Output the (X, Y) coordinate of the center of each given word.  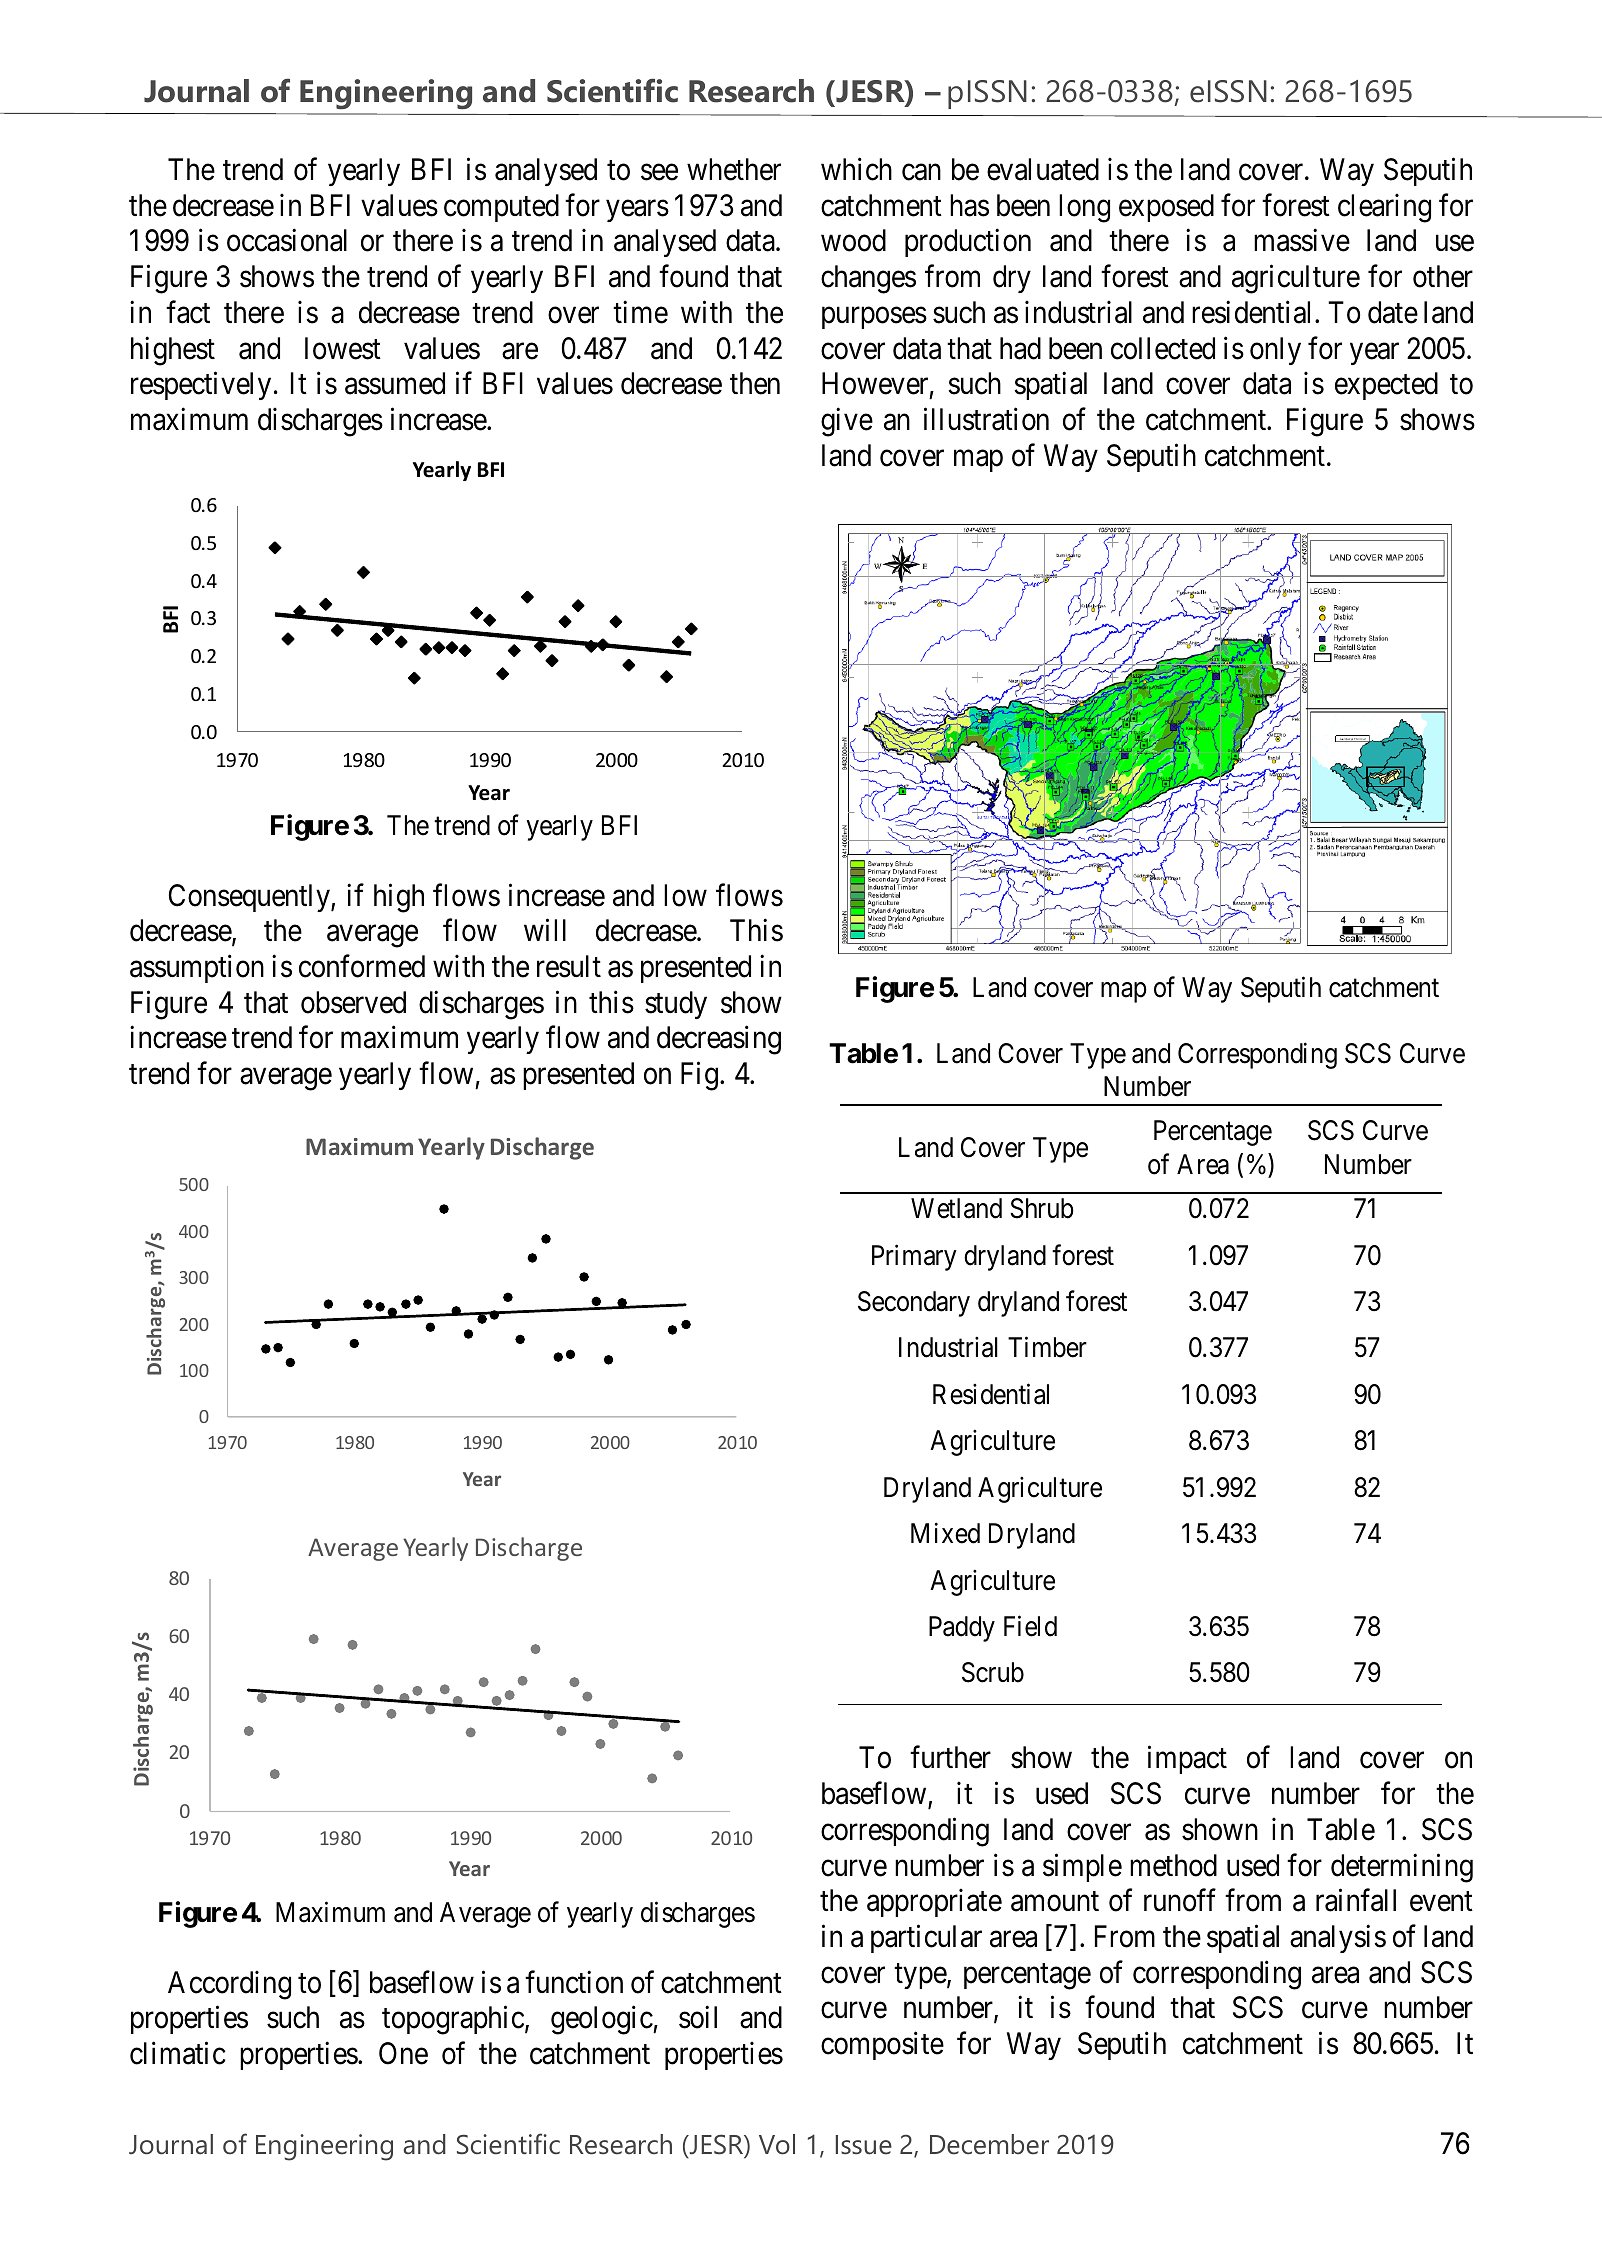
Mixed (945, 1533)
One (403, 2053)
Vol (777, 2144)
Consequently (250, 898)
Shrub (1042, 1208)
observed (353, 1002)
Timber (1047, 1347)
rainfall (1356, 1900)
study (676, 1005)
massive (1302, 240)
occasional (287, 240)
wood (853, 240)
